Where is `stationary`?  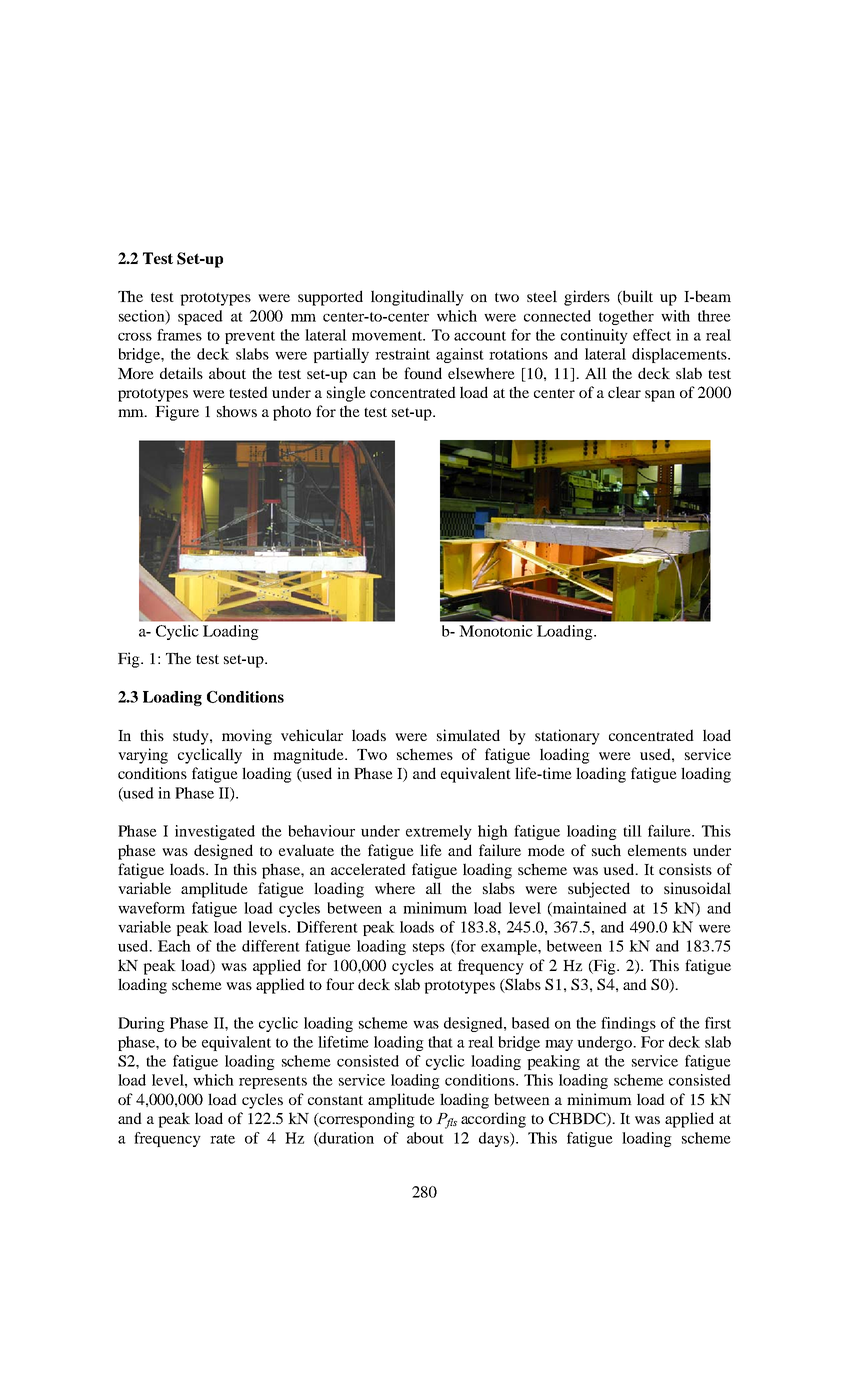 stationary is located at coordinates (567, 737).
